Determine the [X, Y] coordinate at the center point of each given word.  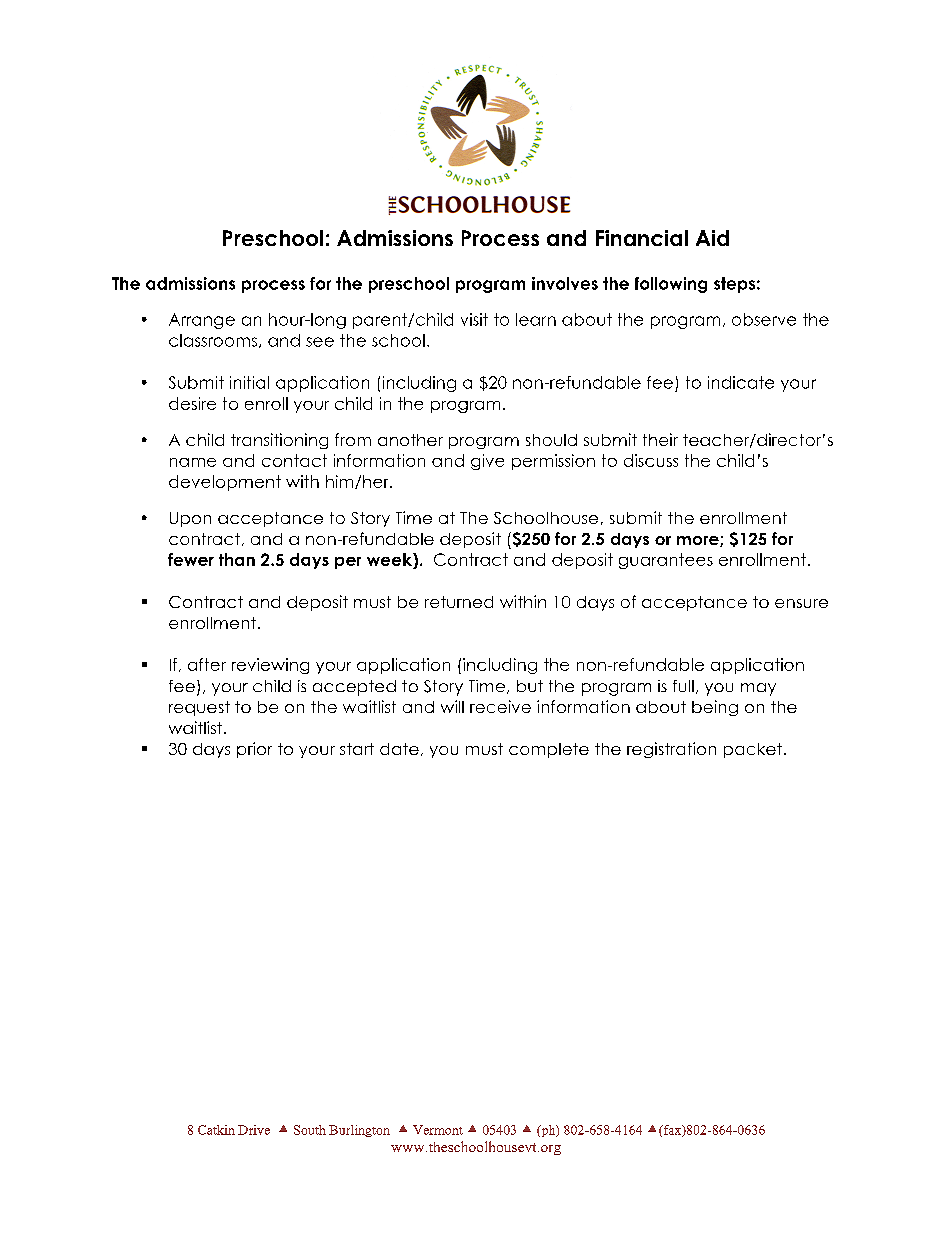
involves [565, 283]
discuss [651, 460]
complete [549, 750]
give [487, 462]
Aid [712, 238]
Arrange [202, 321]
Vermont [438, 1130]
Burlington [359, 1131]
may [758, 689]
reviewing [270, 666]
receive [500, 706]
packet [753, 750]
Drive [254, 1130]
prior [254, 750]
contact [294, 460]
